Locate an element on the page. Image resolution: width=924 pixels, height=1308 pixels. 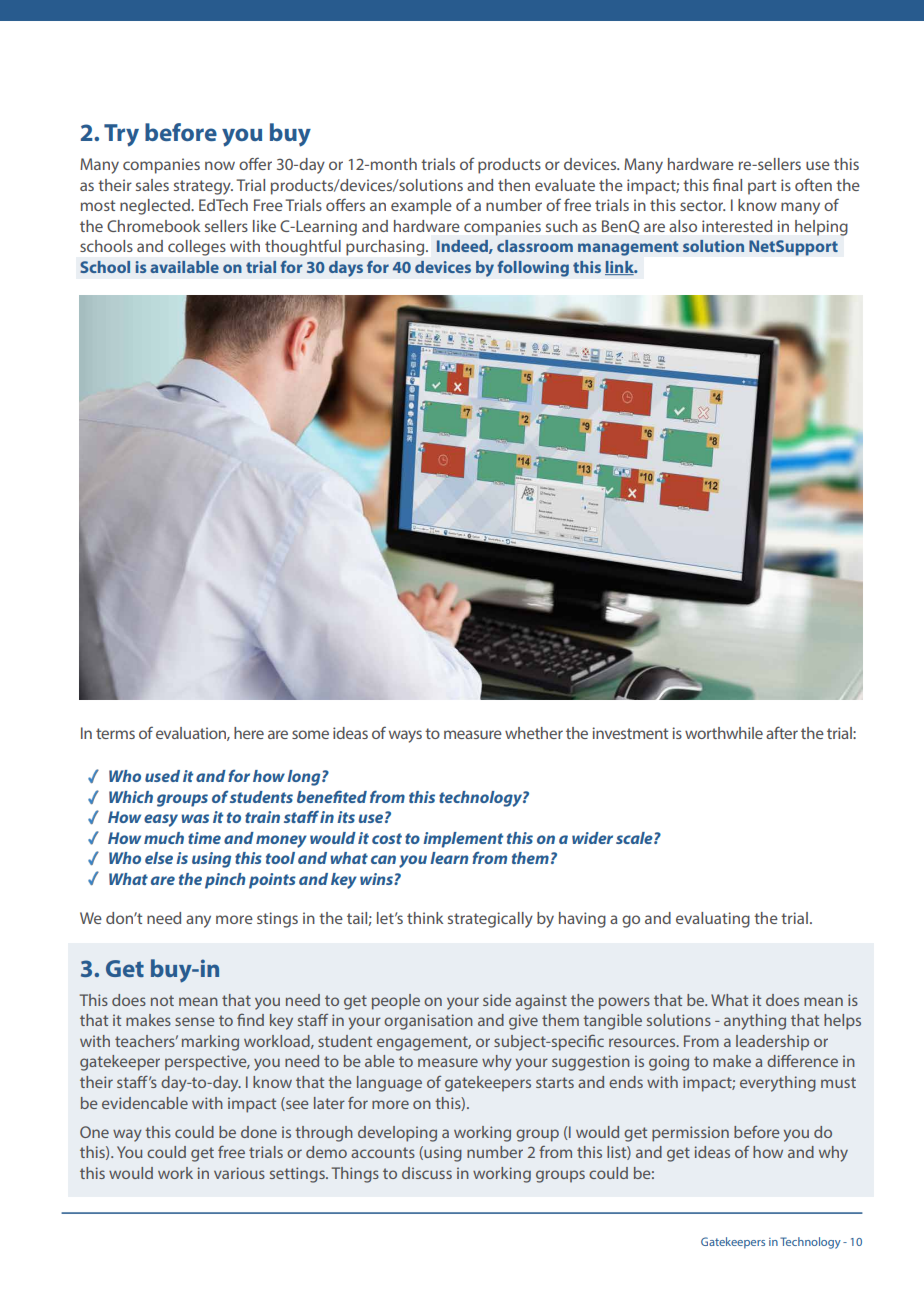
then is located at coordinates (514, 185).
